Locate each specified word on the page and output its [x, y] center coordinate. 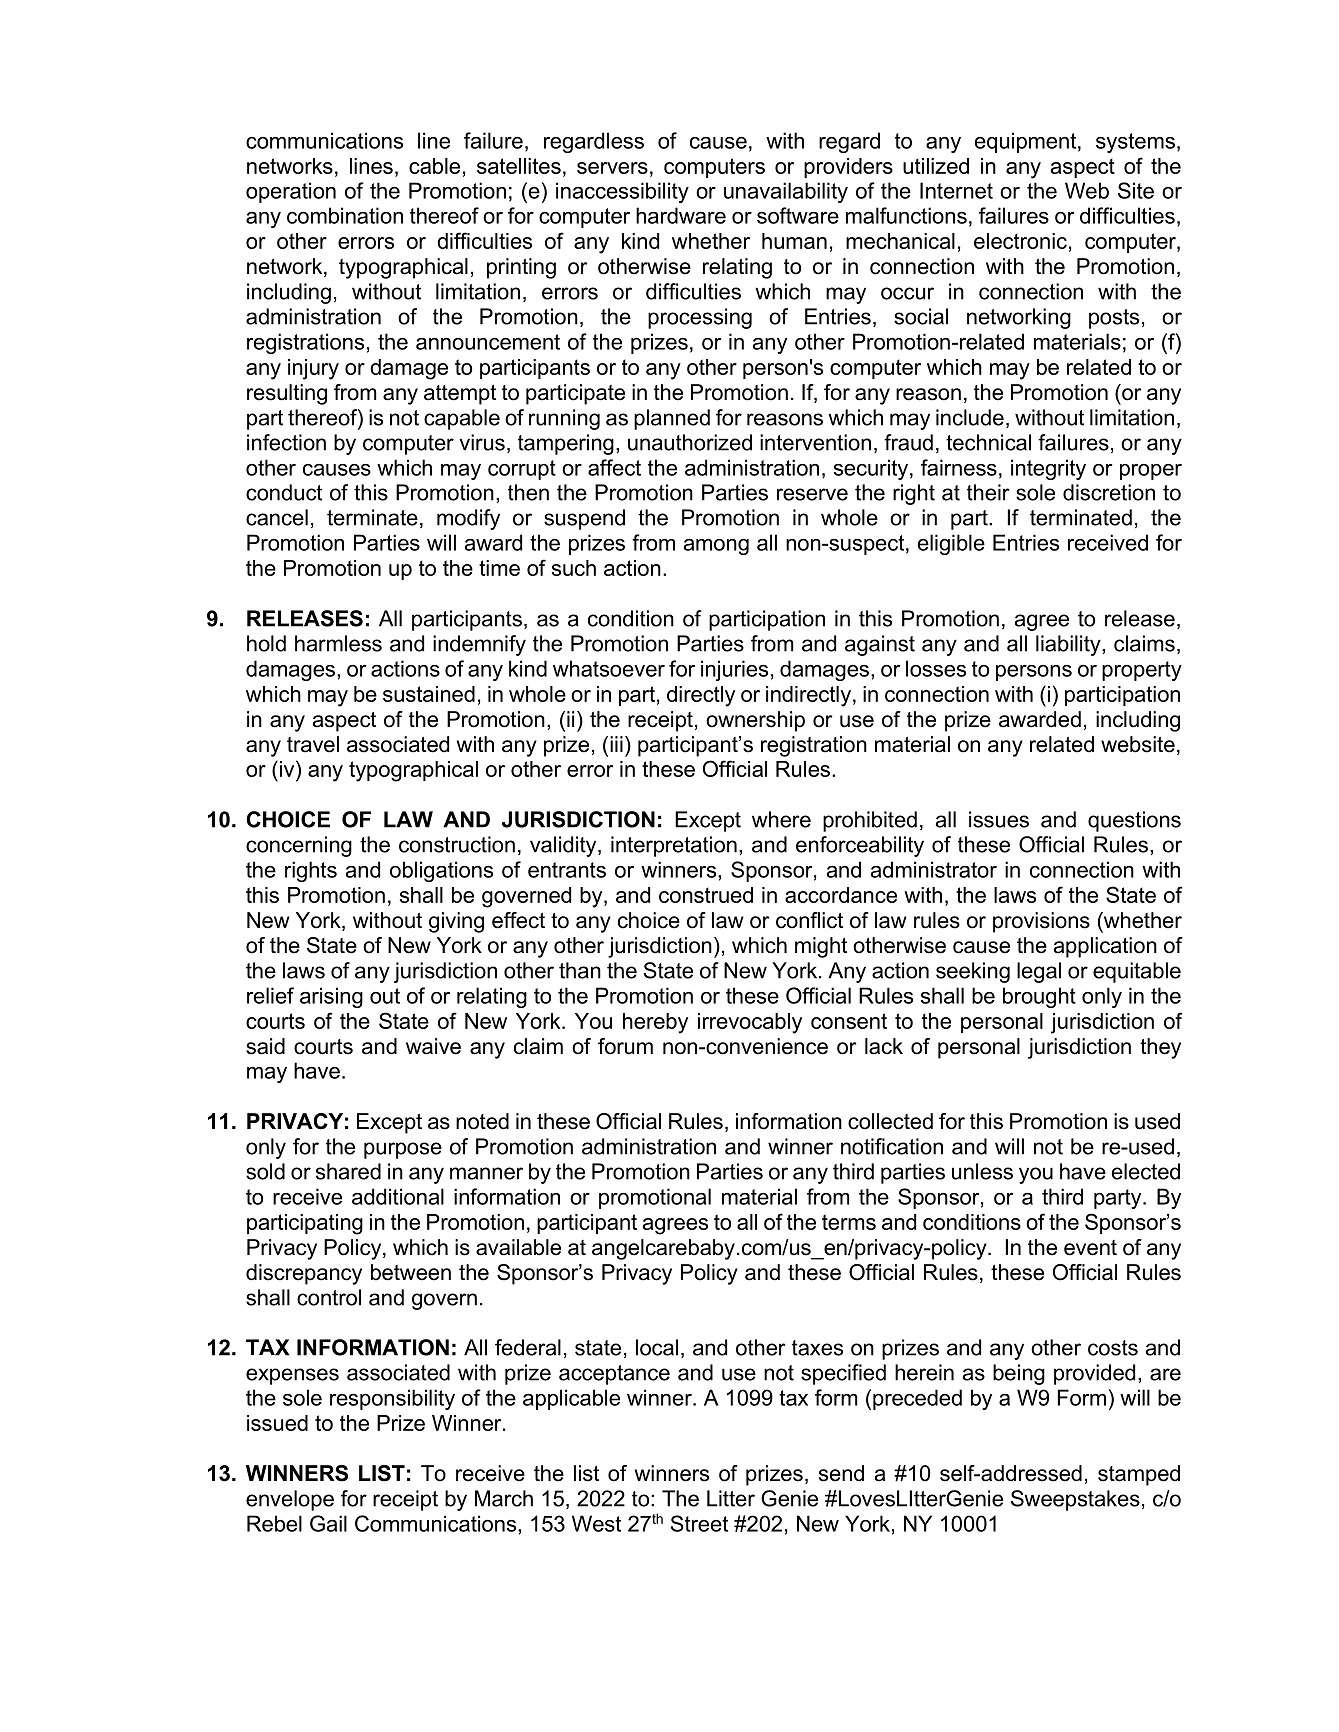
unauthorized [690, 442]
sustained [429, 694]
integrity [1048, 469]
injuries [734, 670]
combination [345, 215]
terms [849, 1222]
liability [1069, 645]
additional [398, 1196]
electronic [1020, 241]
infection [286, 442]
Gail [328, 1523]
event [1090, 1248]
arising [331, 997]
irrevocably [750, 1023]
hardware [681, 215]
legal [1039, 972]
